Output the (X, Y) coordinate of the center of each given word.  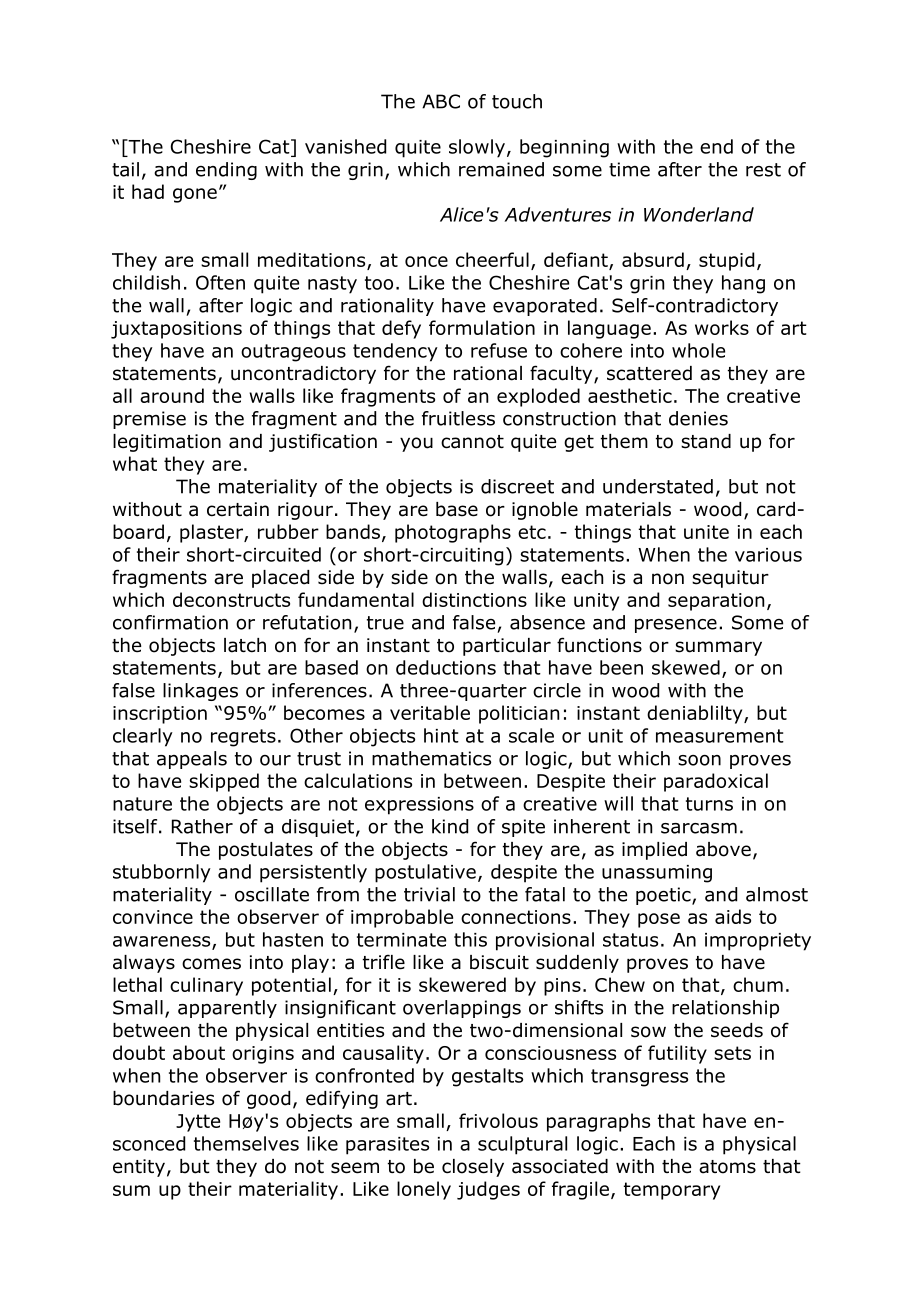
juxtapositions (176, 330)
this (470, 939)
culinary (206, 986)
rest (763, 170)
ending (226, 171)
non (668, 579)
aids (733, 916)
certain (238, 509)
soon (699, 760)
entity (139, 1168)
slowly (477, 148)
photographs (453, 533)
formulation (482, 327)
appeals (192, 760)
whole (698, 350)
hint (441, 735)
